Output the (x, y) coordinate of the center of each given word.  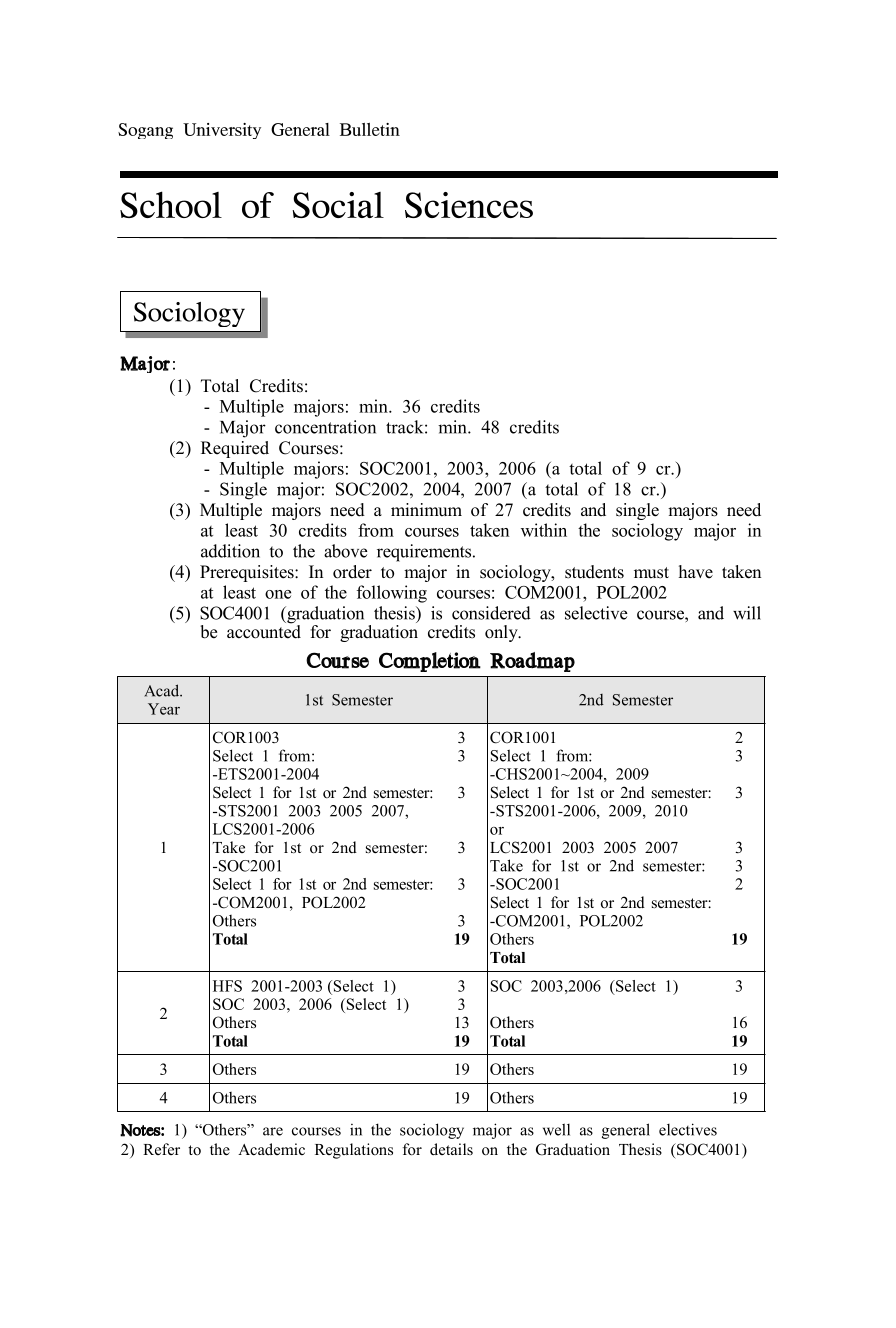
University (227, 131)
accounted (264, 630)
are (273, 1131)
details (451, 1149)
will (747, 613)
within (544, 530)
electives (688, 1129)
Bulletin (370, 129)
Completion (435, 662)
